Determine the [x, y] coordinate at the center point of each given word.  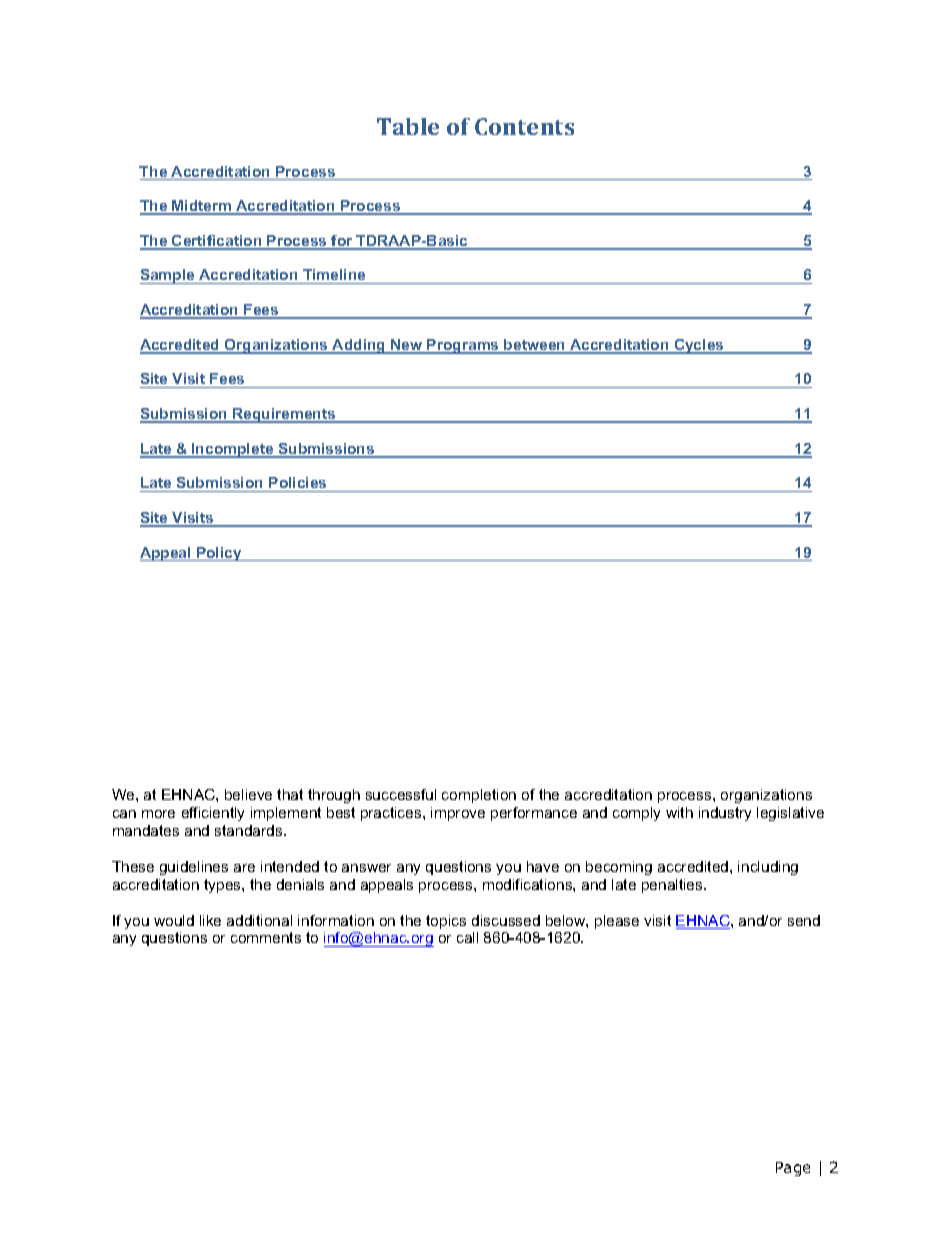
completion [479, 796]
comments [266, 937]
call [467, 937]
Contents [524, 126]
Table [408, 126]
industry [725, 814]
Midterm [202, 207]
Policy [219, 554]
